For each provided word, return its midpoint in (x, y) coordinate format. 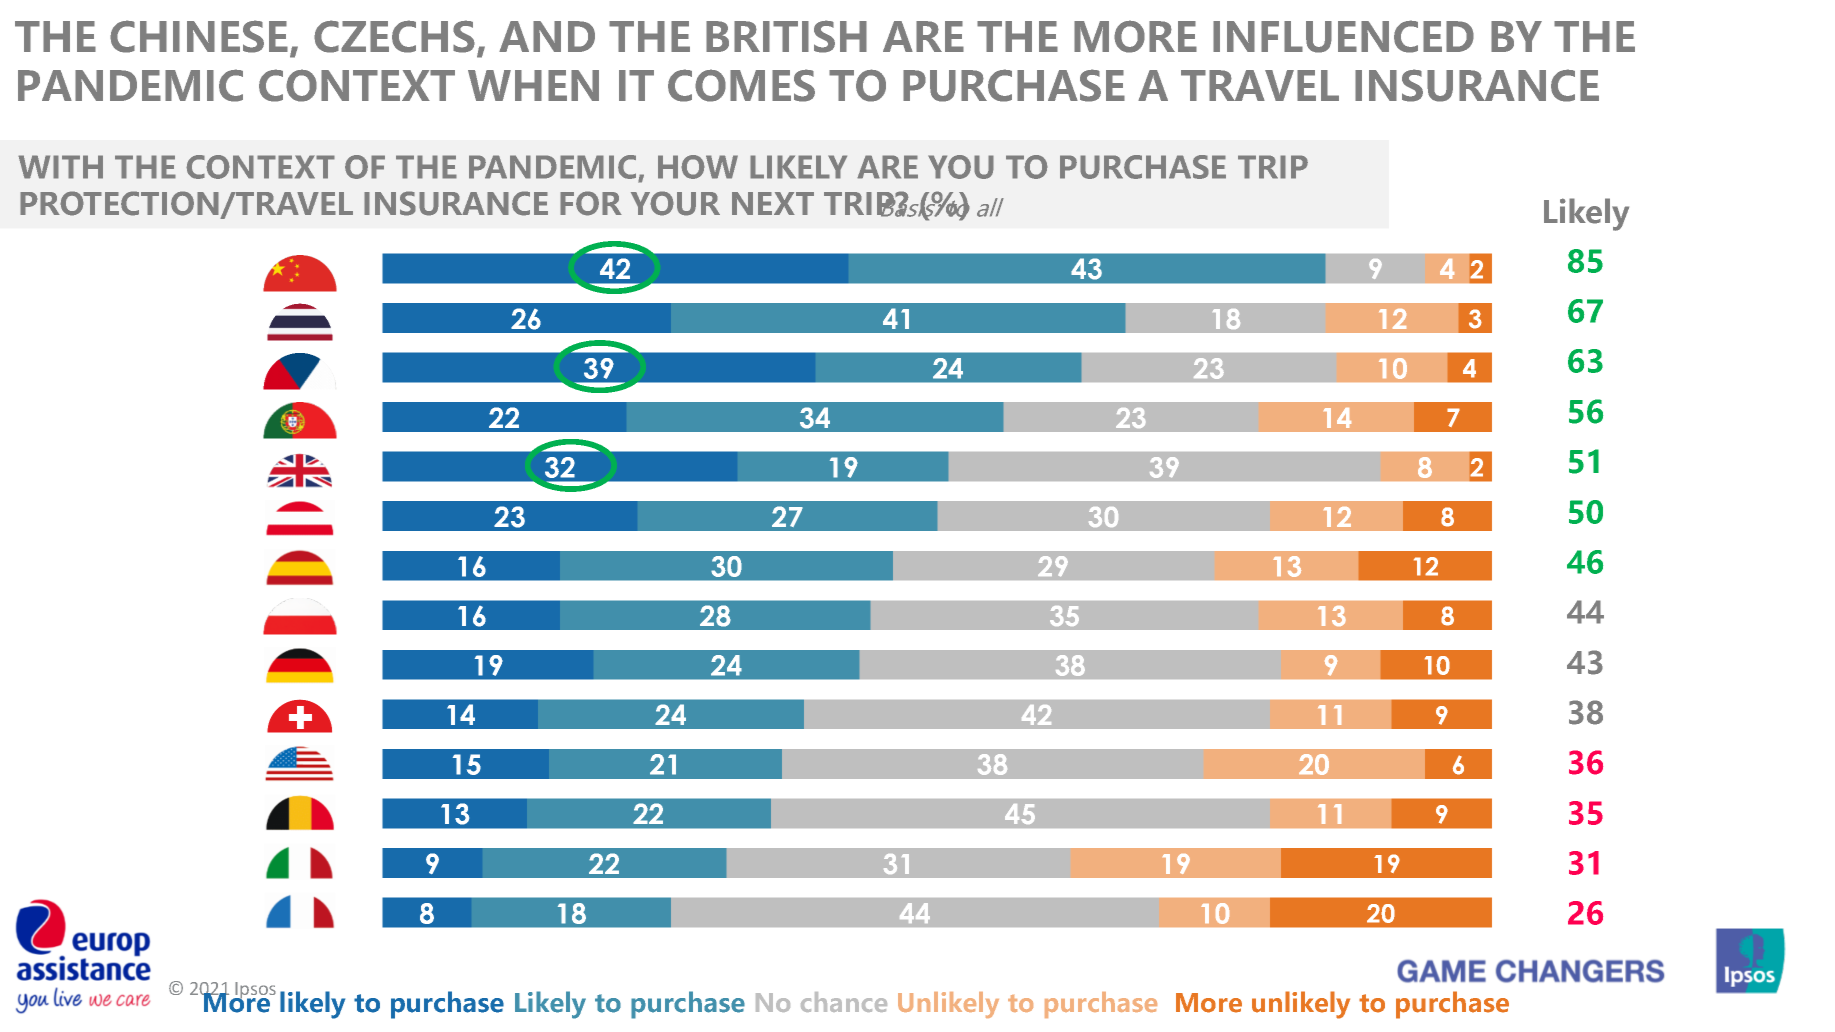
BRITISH (786, 36)
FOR (591, 203)
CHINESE (199, 36)
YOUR (675, 203)
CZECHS (394, 36)
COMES (741, 85)
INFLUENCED (1343, 36)
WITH (60, 167)
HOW (698, 167)
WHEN (533, 85)
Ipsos (255, 991)
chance (844, 1002)
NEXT (773, 203)
